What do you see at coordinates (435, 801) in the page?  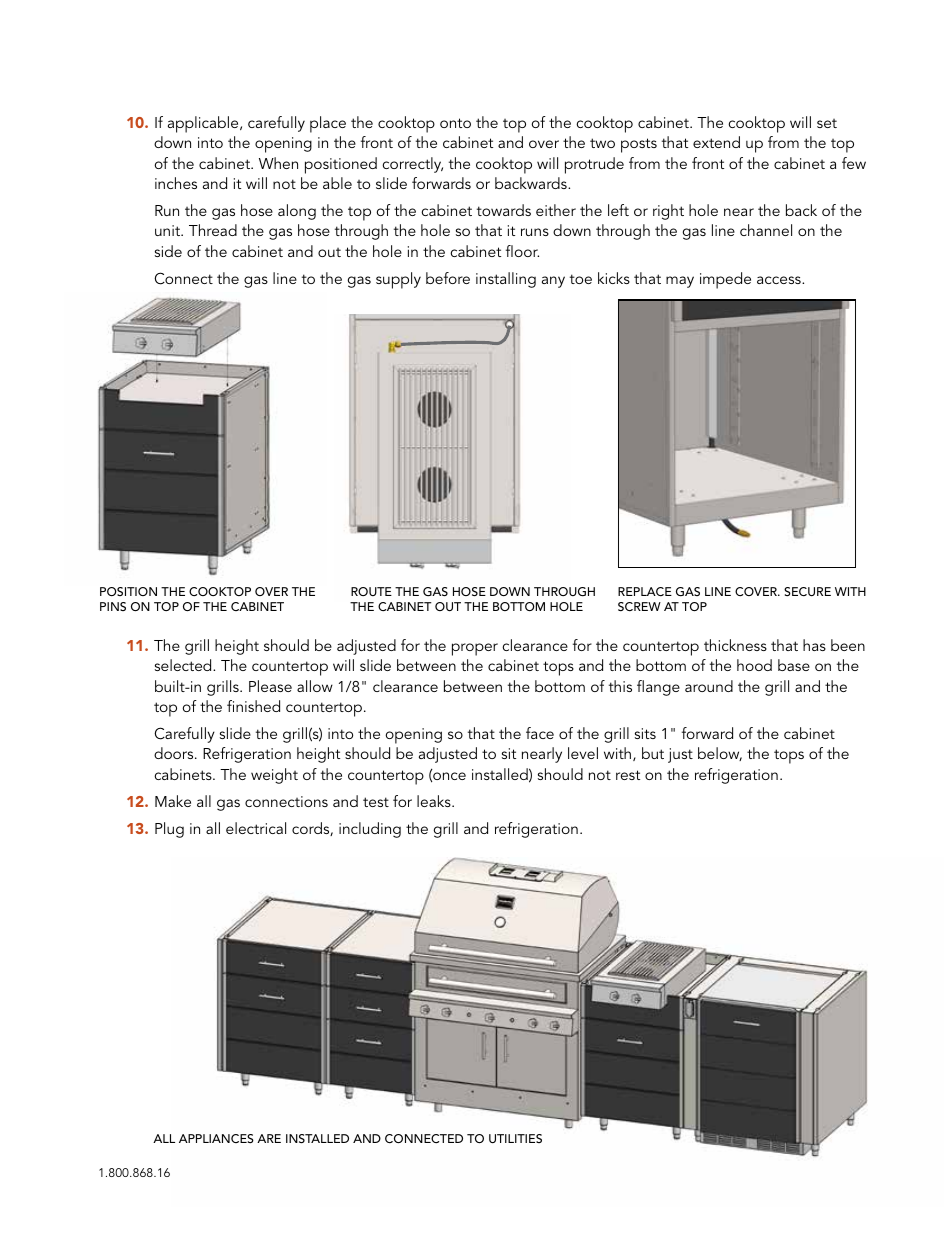 I see `leaks` at bounding box center [435, 801].
